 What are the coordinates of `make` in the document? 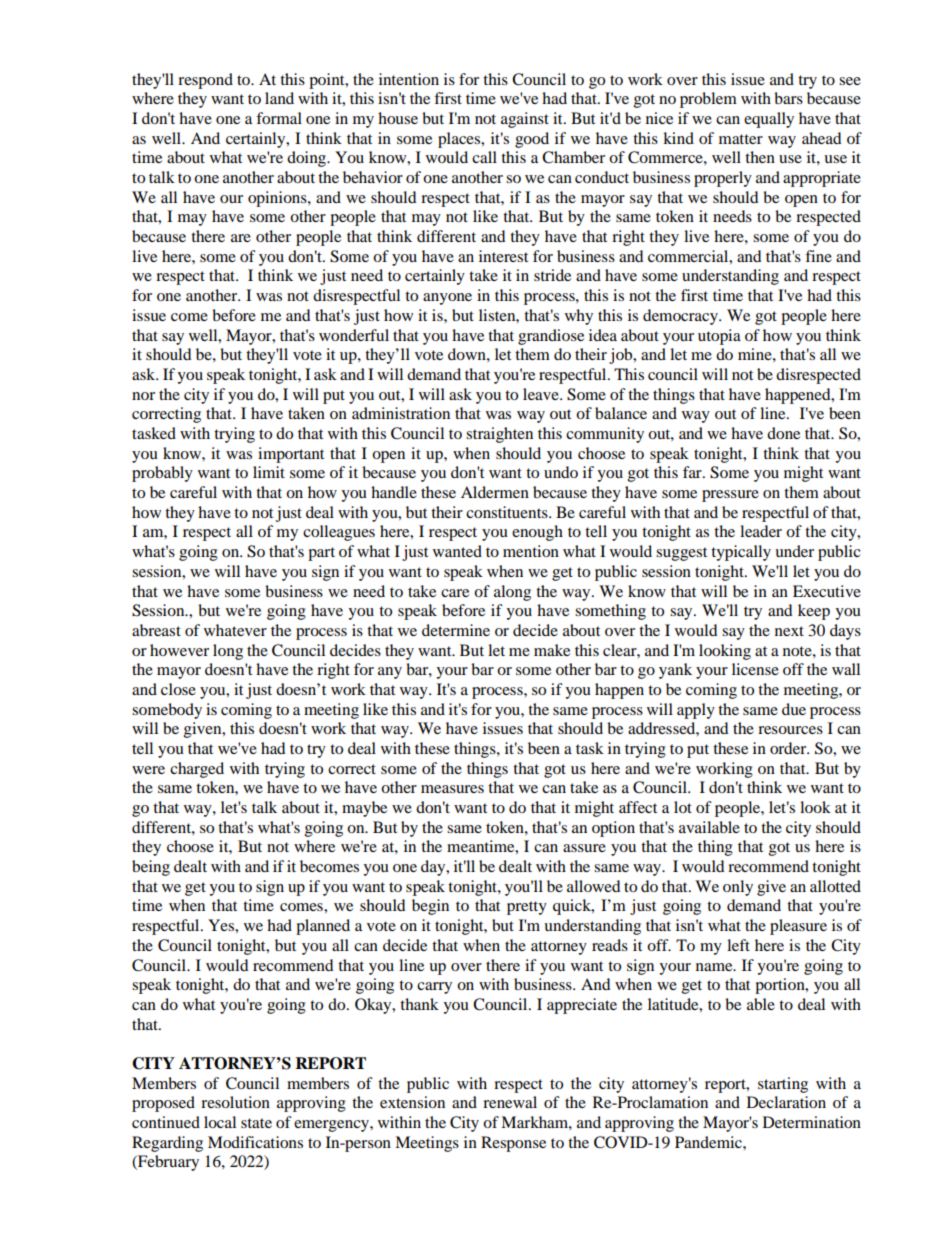 It's located at (552, 650).
